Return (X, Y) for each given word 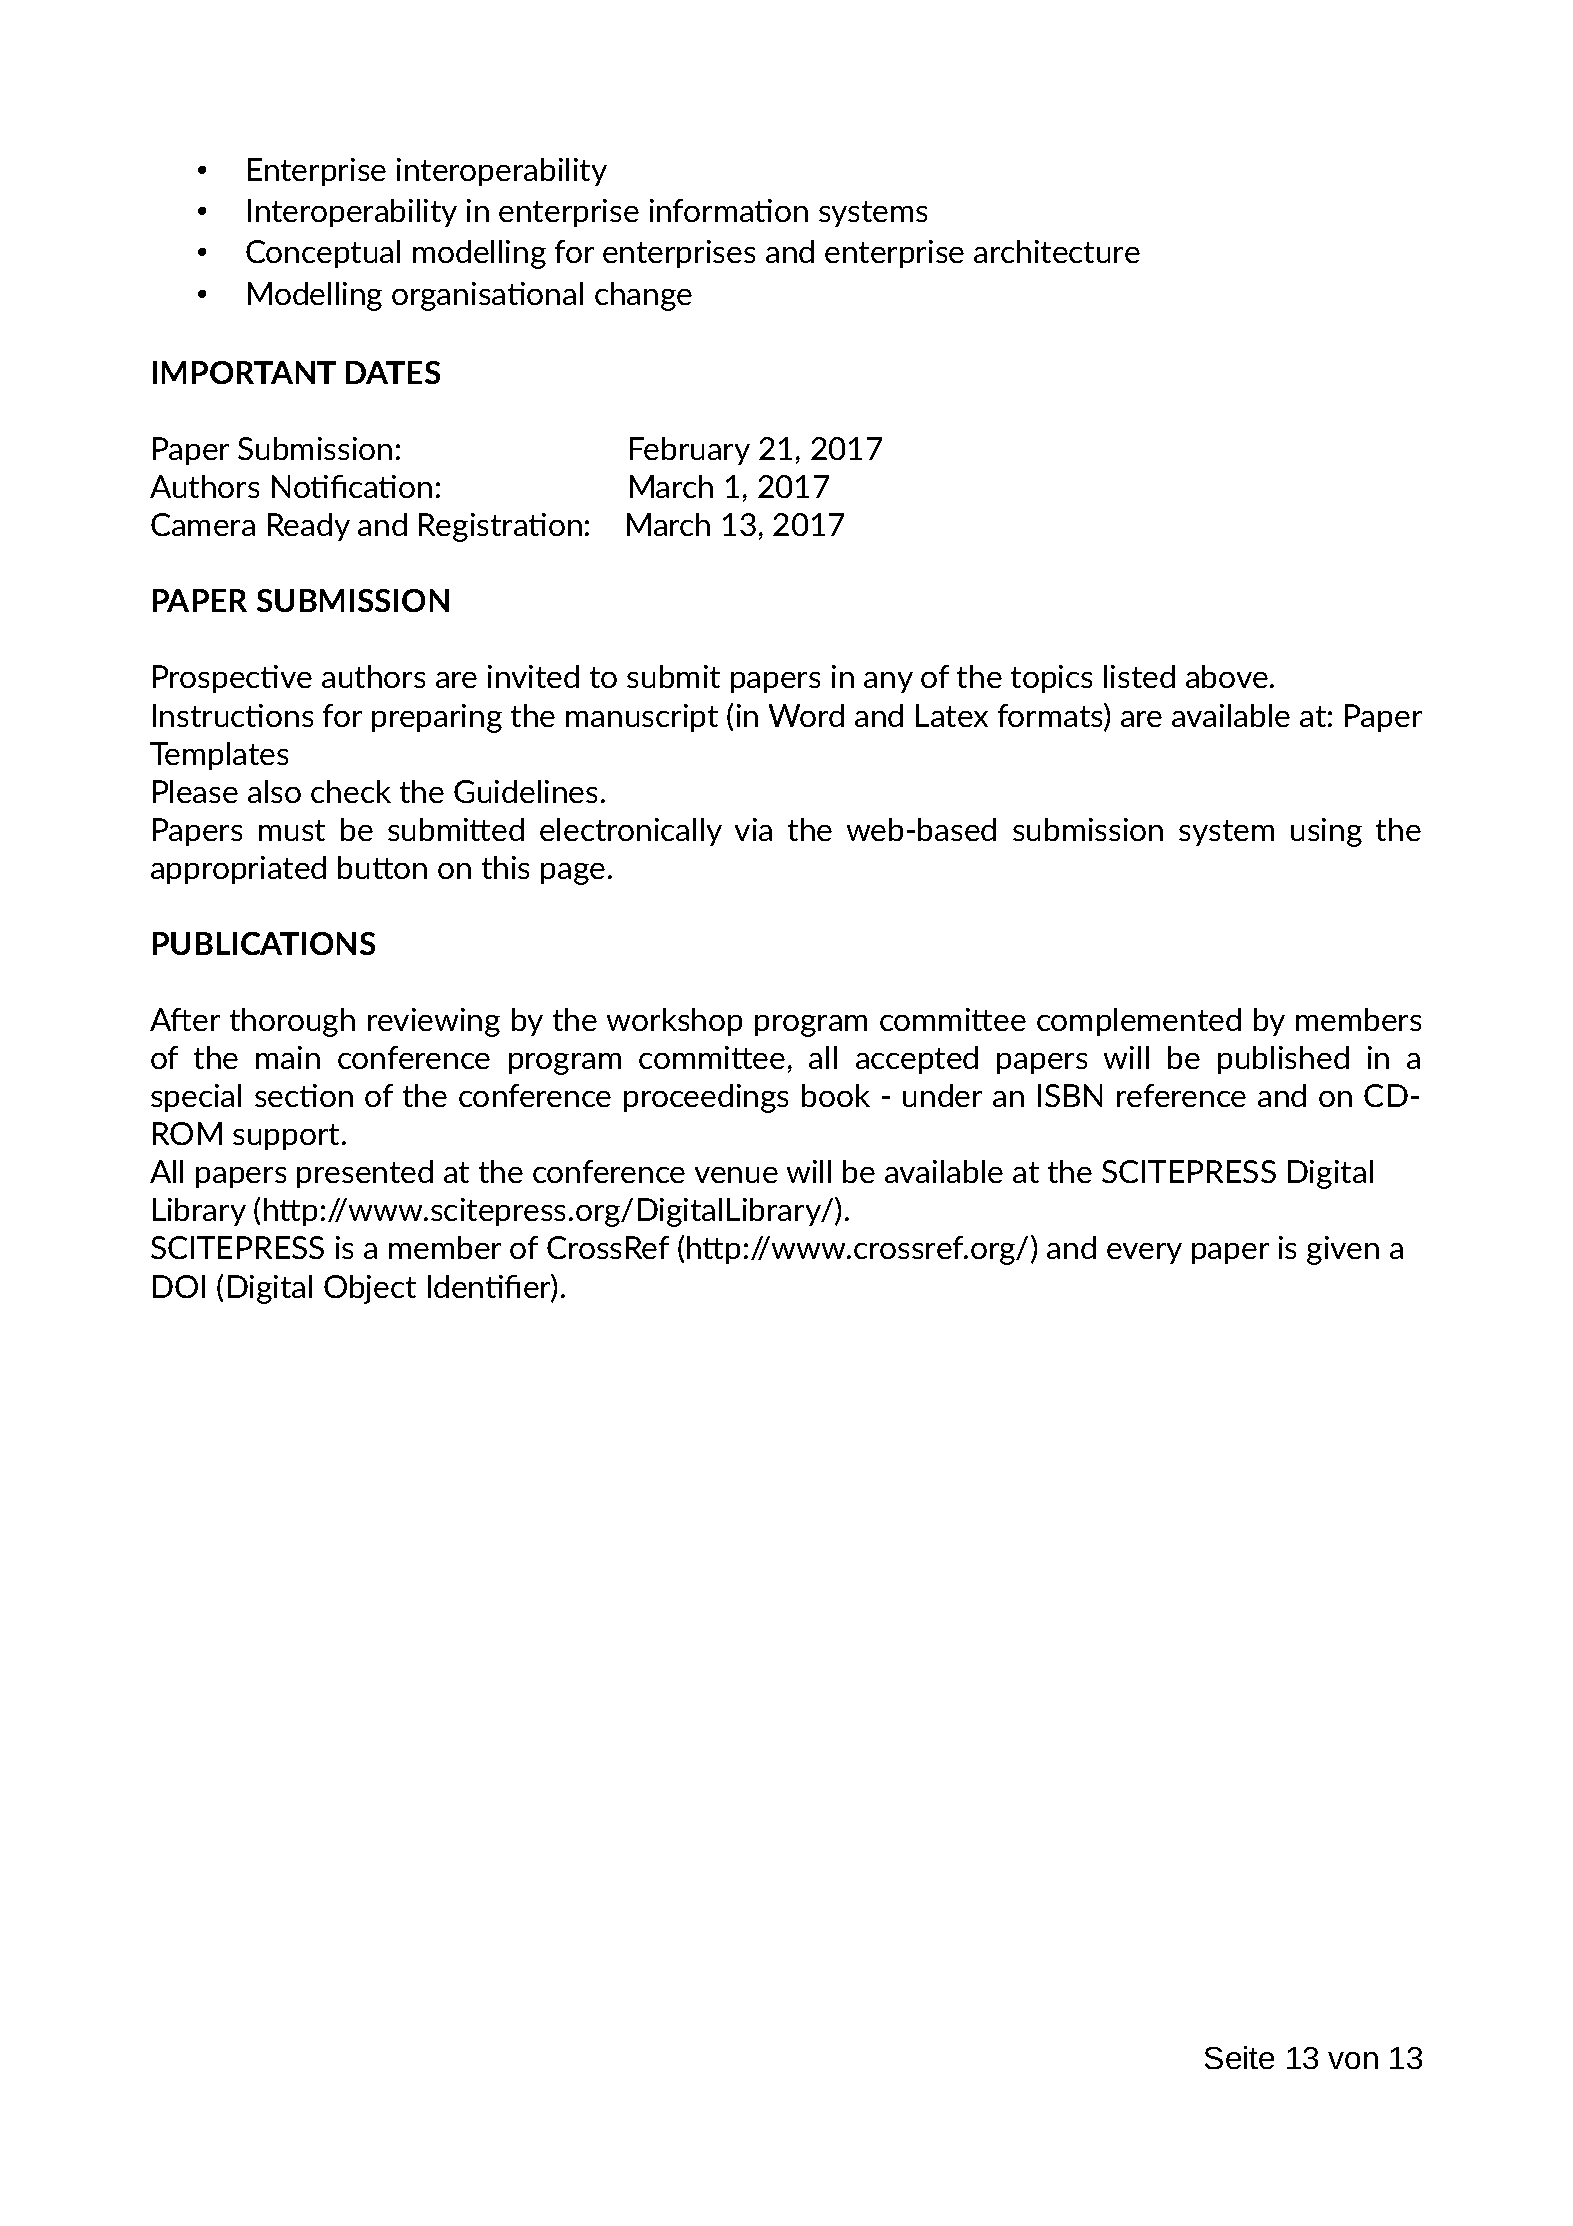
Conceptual (323, 254)
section (304, 1095)
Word (806, 715)
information (729, 210)
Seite (1239, 2057)
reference (1181, 1095)
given (1343, 1250)
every (1144, 1253)
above (1227, 676)
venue (736, 1175)
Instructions (233, 715)
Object (370, 1289)
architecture (1057, 251)
